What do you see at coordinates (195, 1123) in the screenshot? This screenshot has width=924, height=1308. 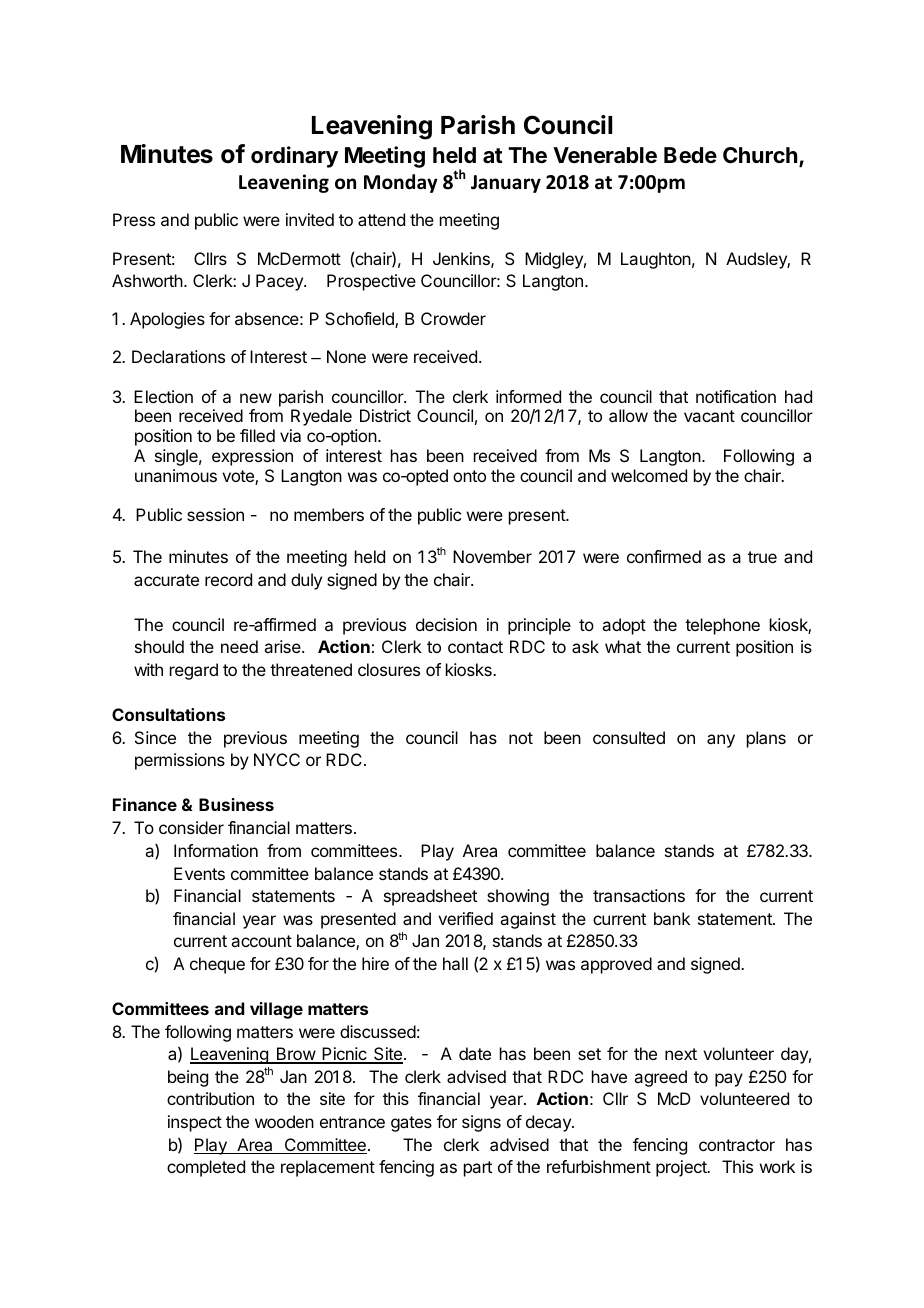 I see `inspect` at bounding box center [195, 1123].
